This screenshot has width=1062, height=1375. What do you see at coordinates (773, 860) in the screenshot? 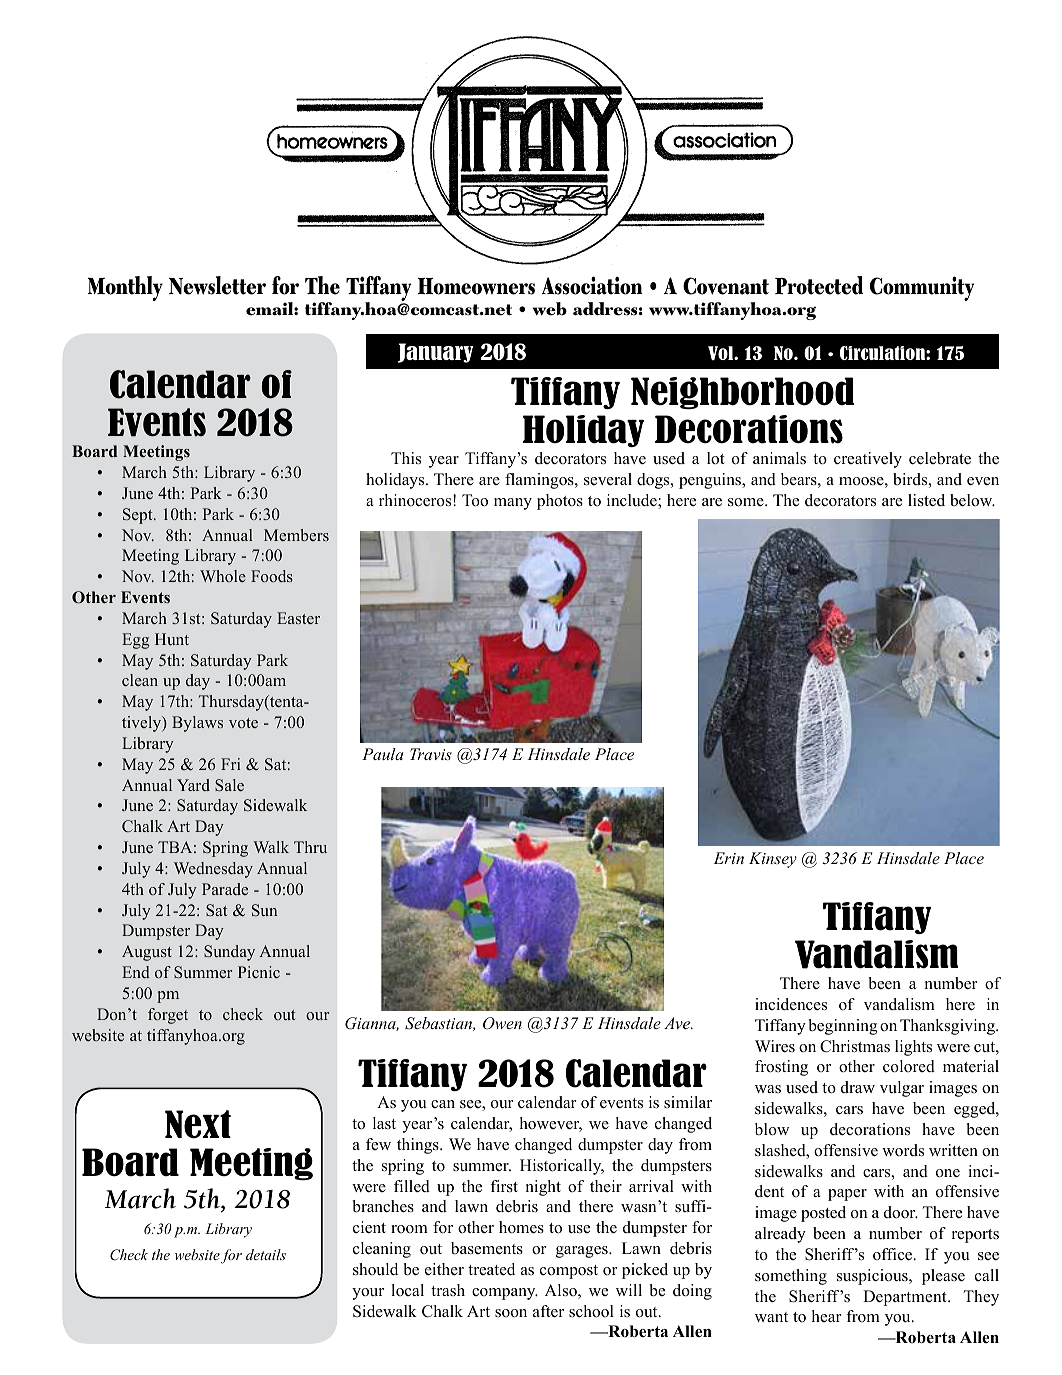
I see `Kinsey` at bounding box center [773, 860].
